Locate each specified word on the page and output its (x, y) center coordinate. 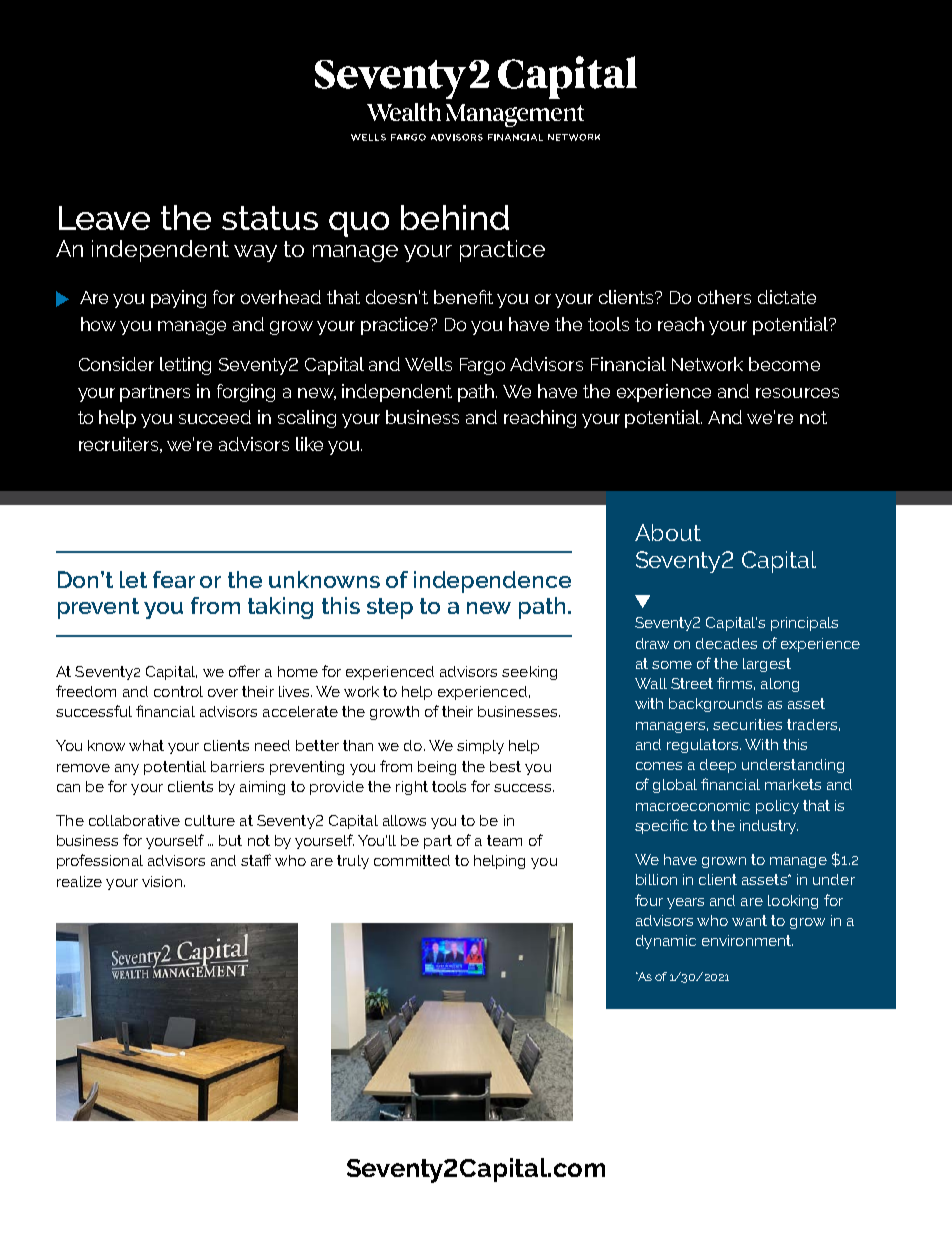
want (749, 920)
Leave (104, 218)
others (724, 297)
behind (455, 217)
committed (412, 860)
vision (162, 881)
